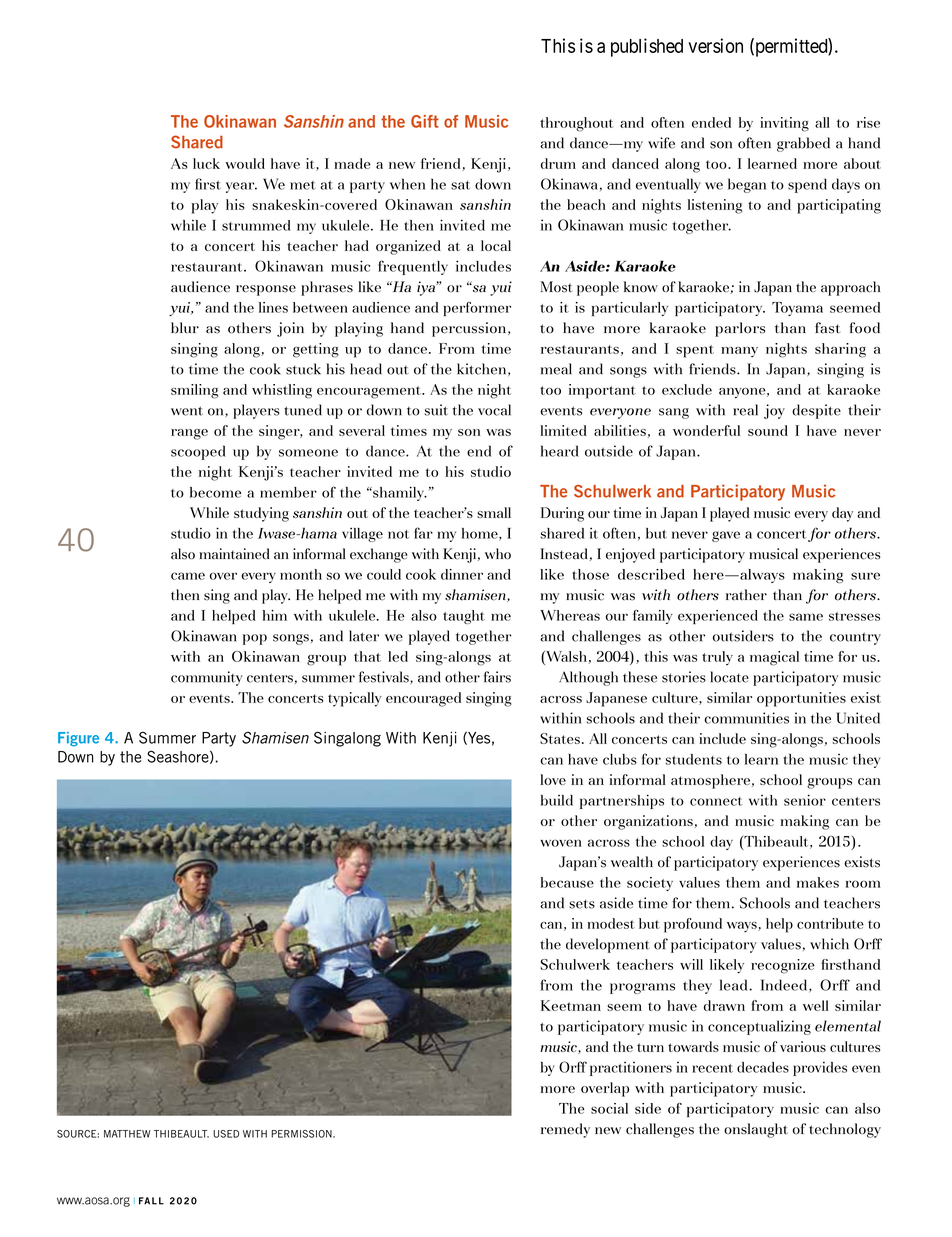 The image size is (952, 1237). I want to click on luck, so click(206, 163).
